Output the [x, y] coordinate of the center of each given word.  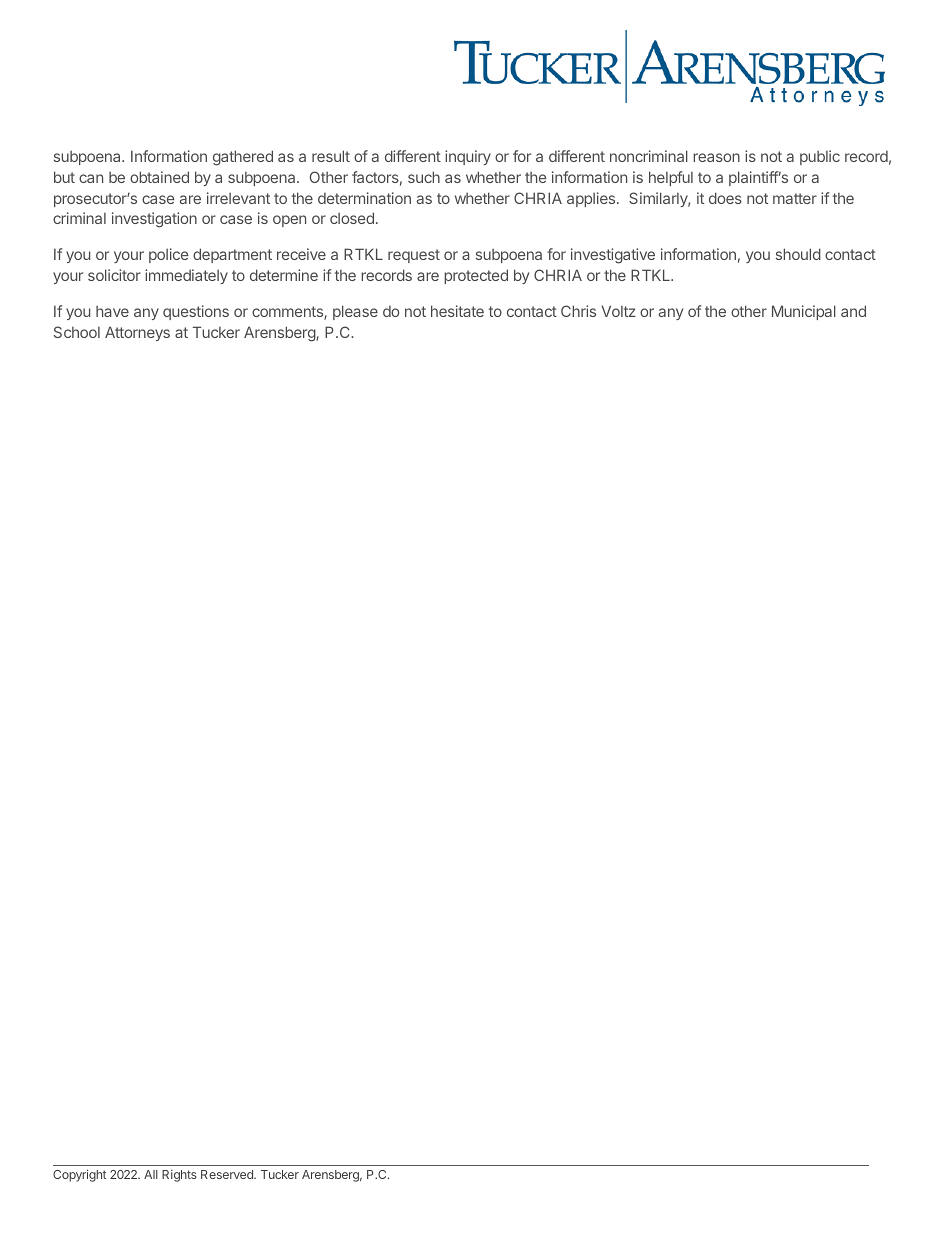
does [725, 198]
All [151, 1174]
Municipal [804, 312]
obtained [159, 177]
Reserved [228, 1174]
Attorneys [137, 333]
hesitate [457, 311]
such [424, 177]
